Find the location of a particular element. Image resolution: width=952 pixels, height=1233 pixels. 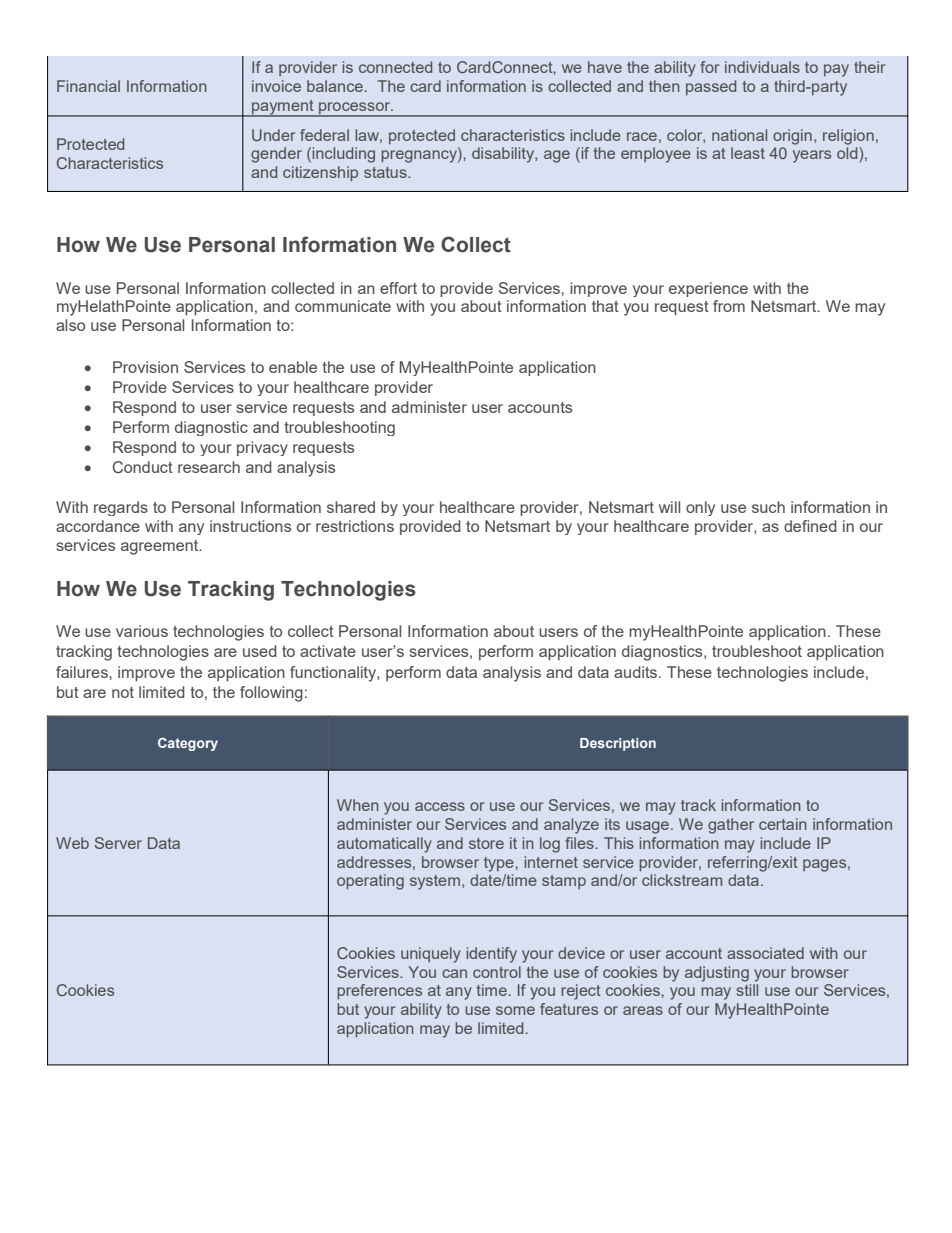

defined is located at coordinates (810, 526).
